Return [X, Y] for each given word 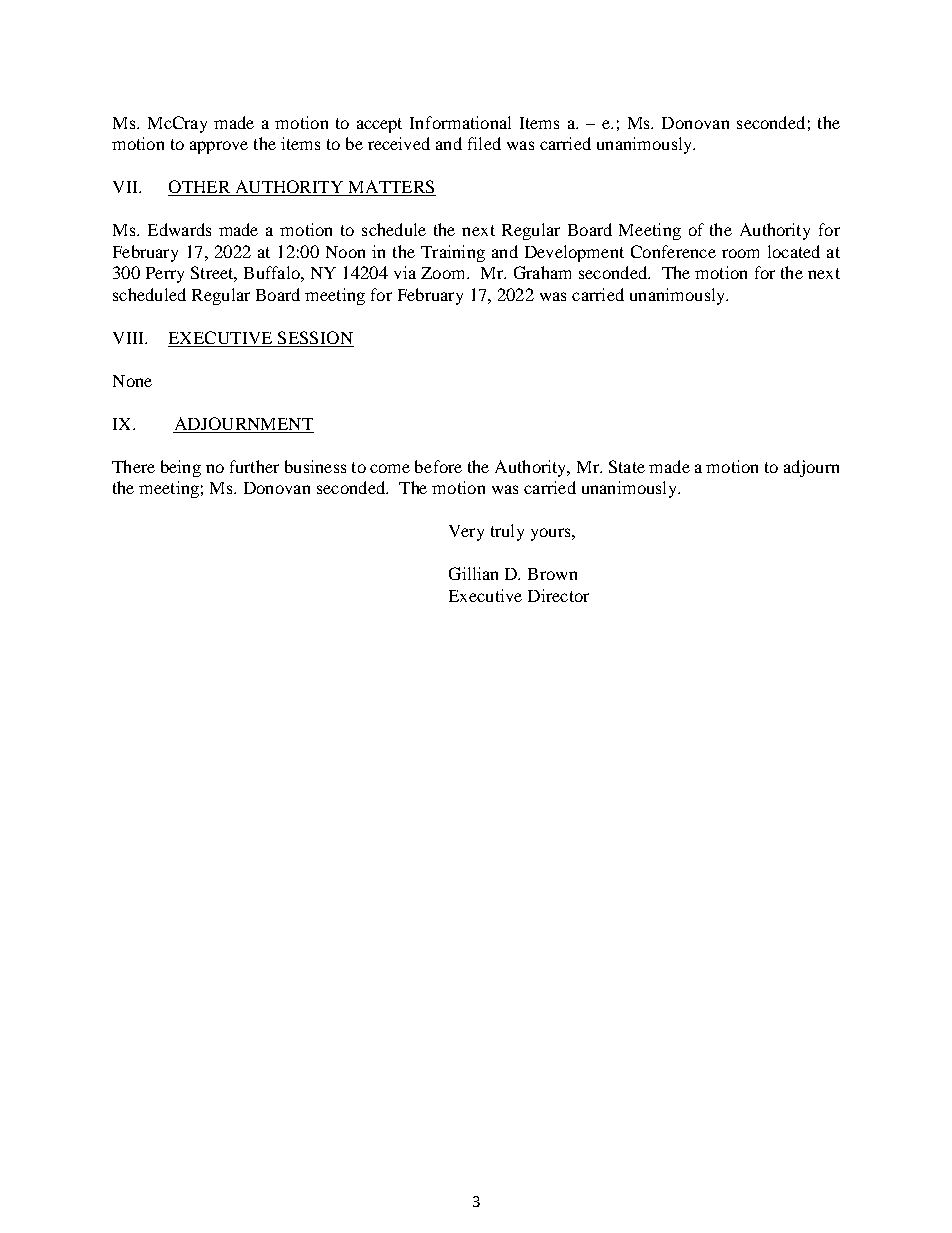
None [132, 381]
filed [484, 143]
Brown [552, 574]
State [627, 466]
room [740, 253]
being [181, 468]
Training [453, 253]
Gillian [473, 573]
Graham [542, 272]
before [438, 466]
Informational [460, 122]
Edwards [179, 229]
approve [219, 147]
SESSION [315, 337]
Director [558, 595]
